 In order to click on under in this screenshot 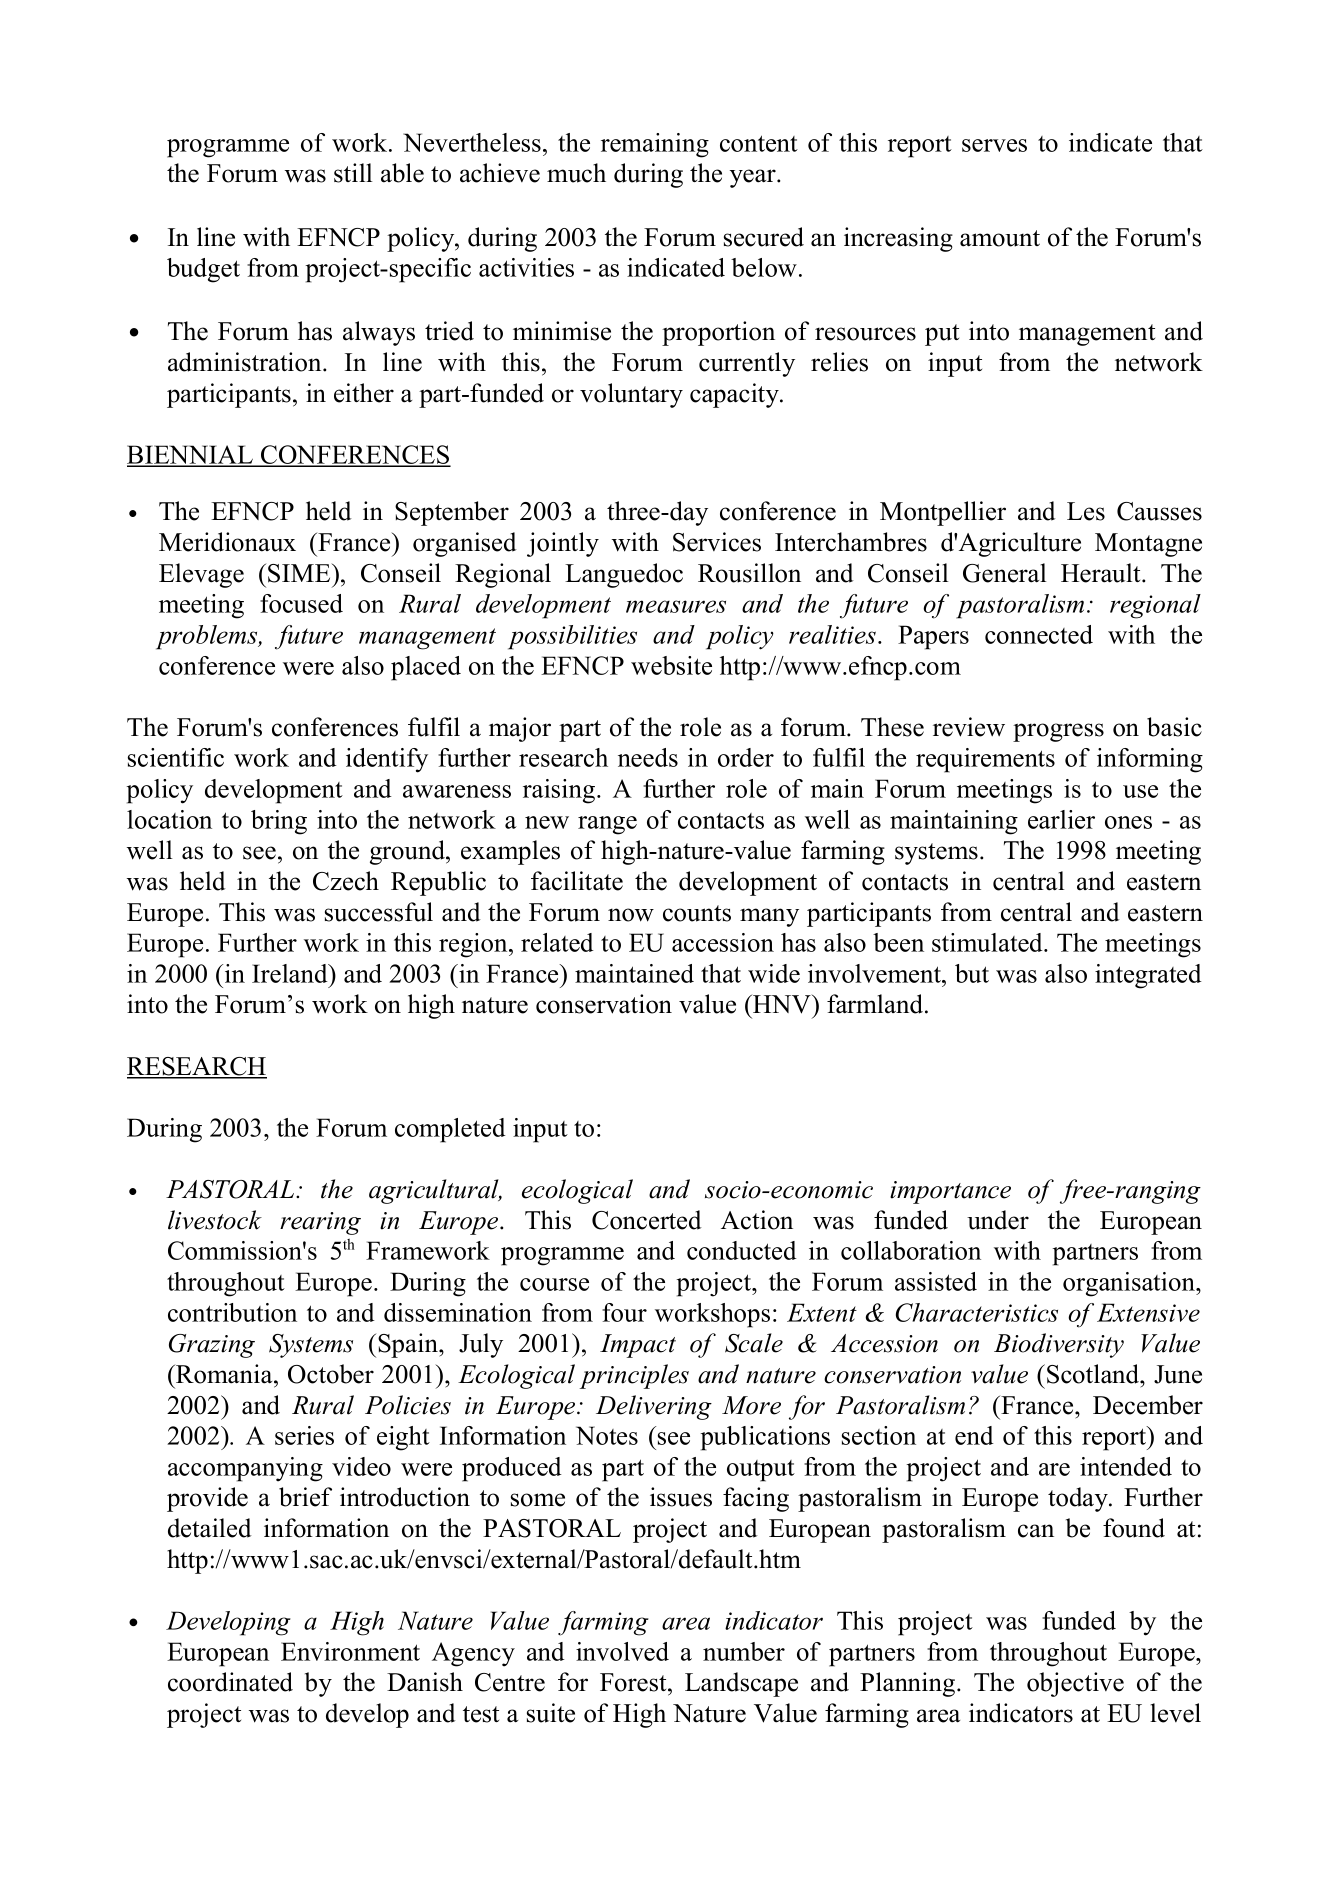, I will do `click(998, 1220)`.
